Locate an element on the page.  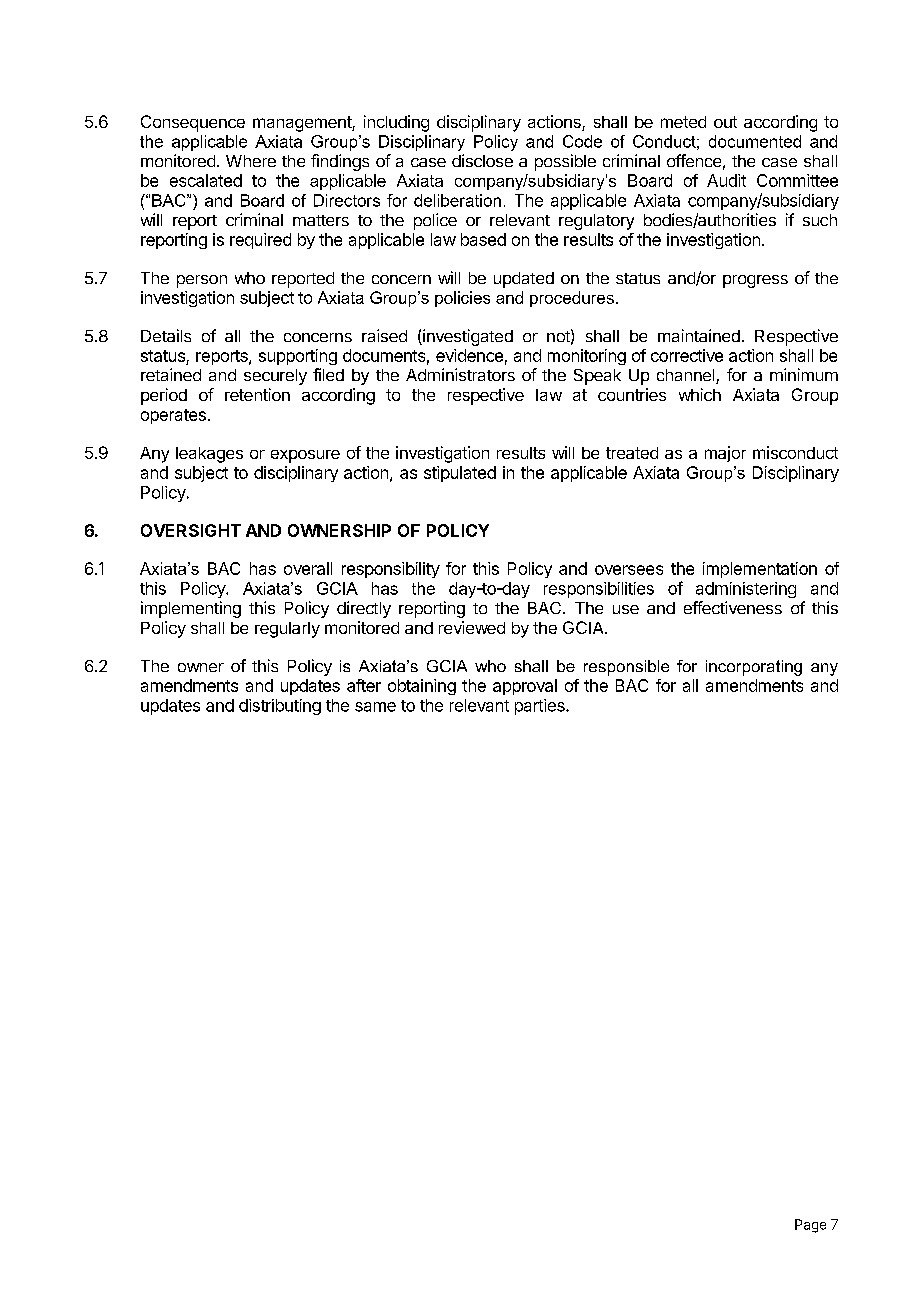
incorporating is located at coordinates (754, 668).
